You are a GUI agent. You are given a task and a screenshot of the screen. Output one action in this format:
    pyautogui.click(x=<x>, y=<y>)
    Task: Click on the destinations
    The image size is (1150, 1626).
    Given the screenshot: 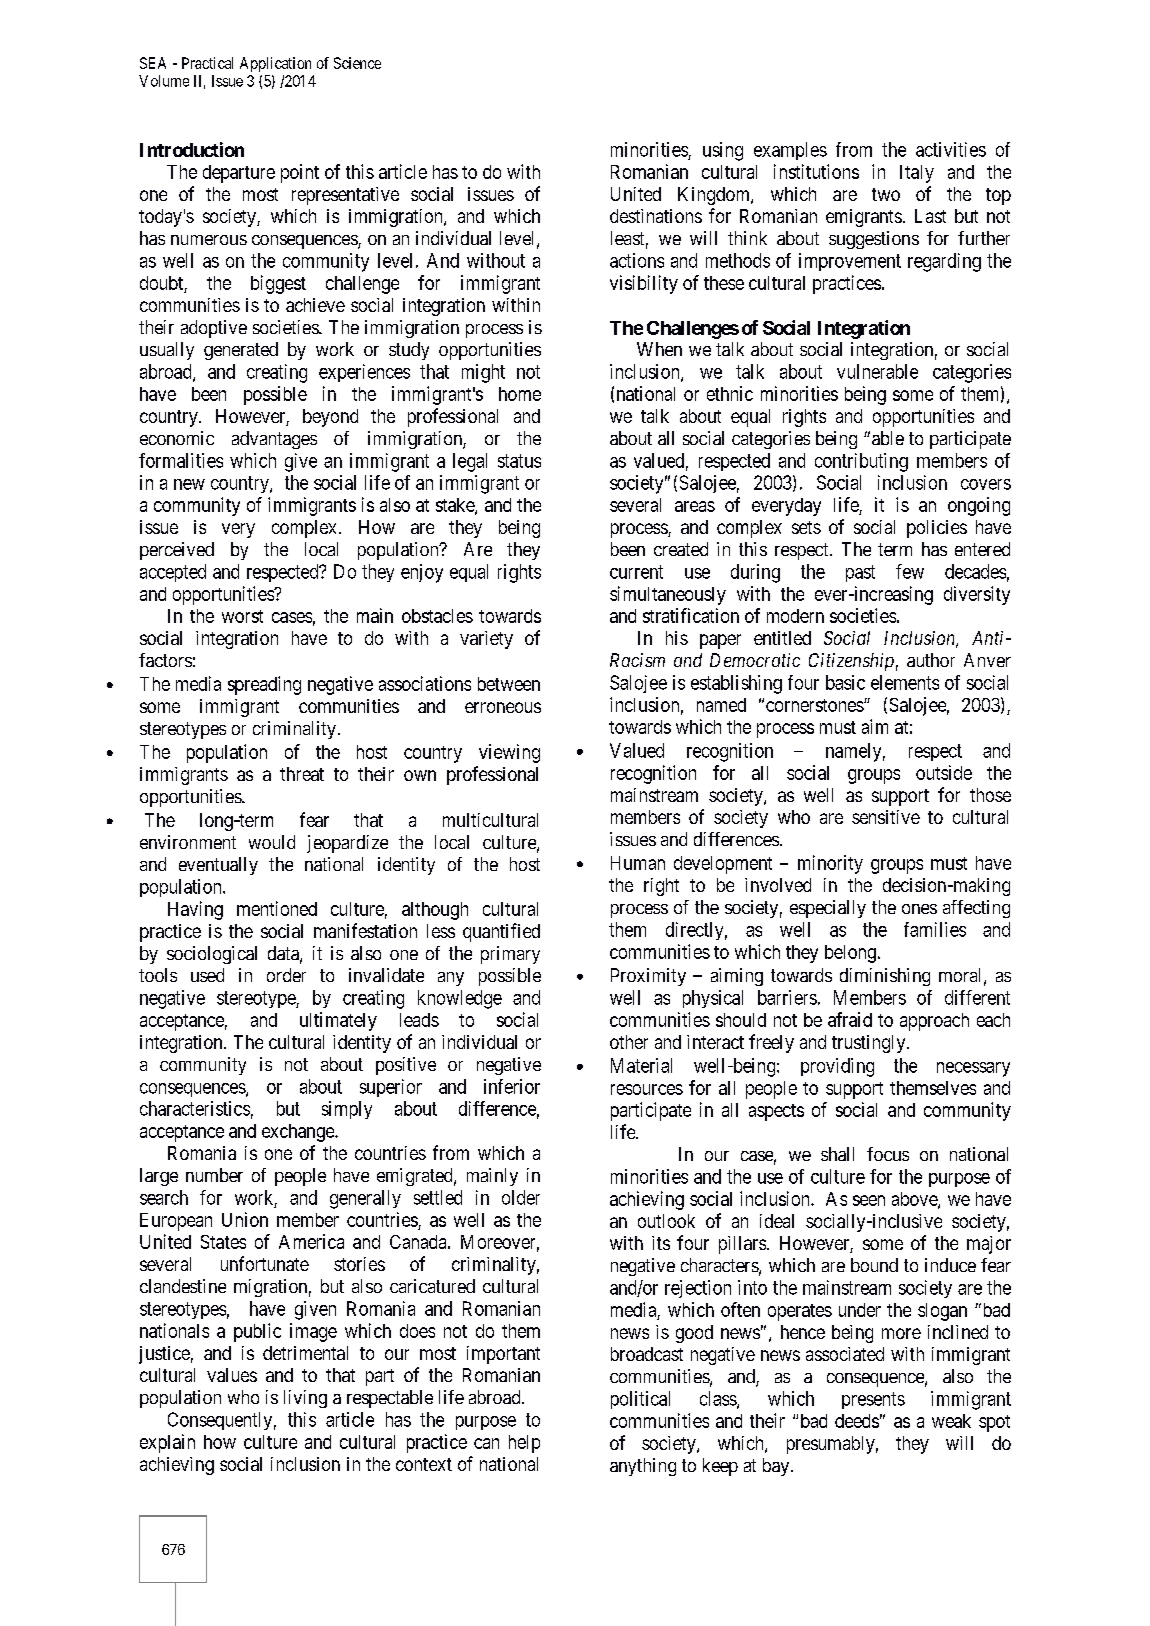 What is the action you would take?
    pyautogui.click(x=656, y=216)
